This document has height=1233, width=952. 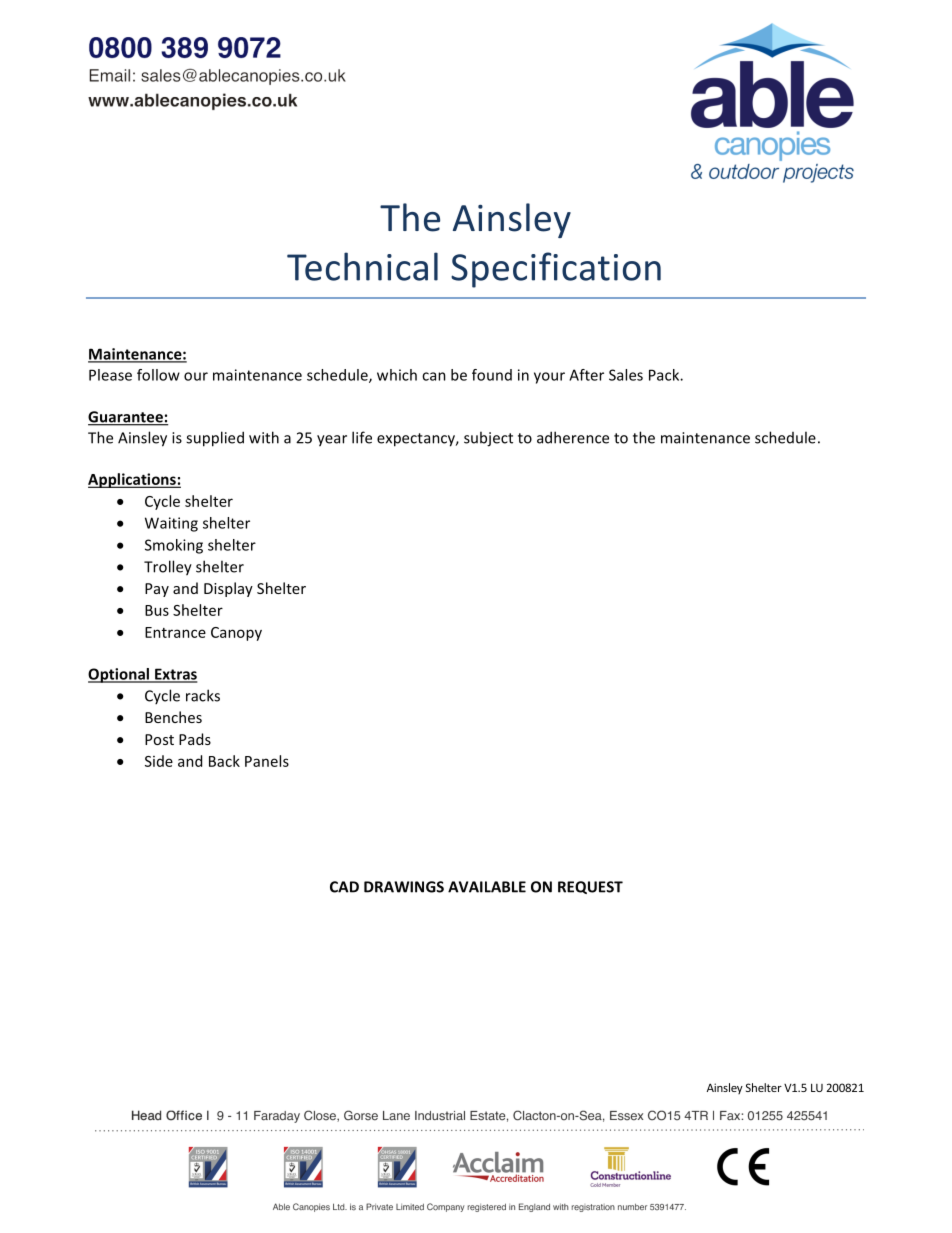 What do you see at coordinates (267, 761) in the document?
I see `Panels` at bounding box center [267, 761].
